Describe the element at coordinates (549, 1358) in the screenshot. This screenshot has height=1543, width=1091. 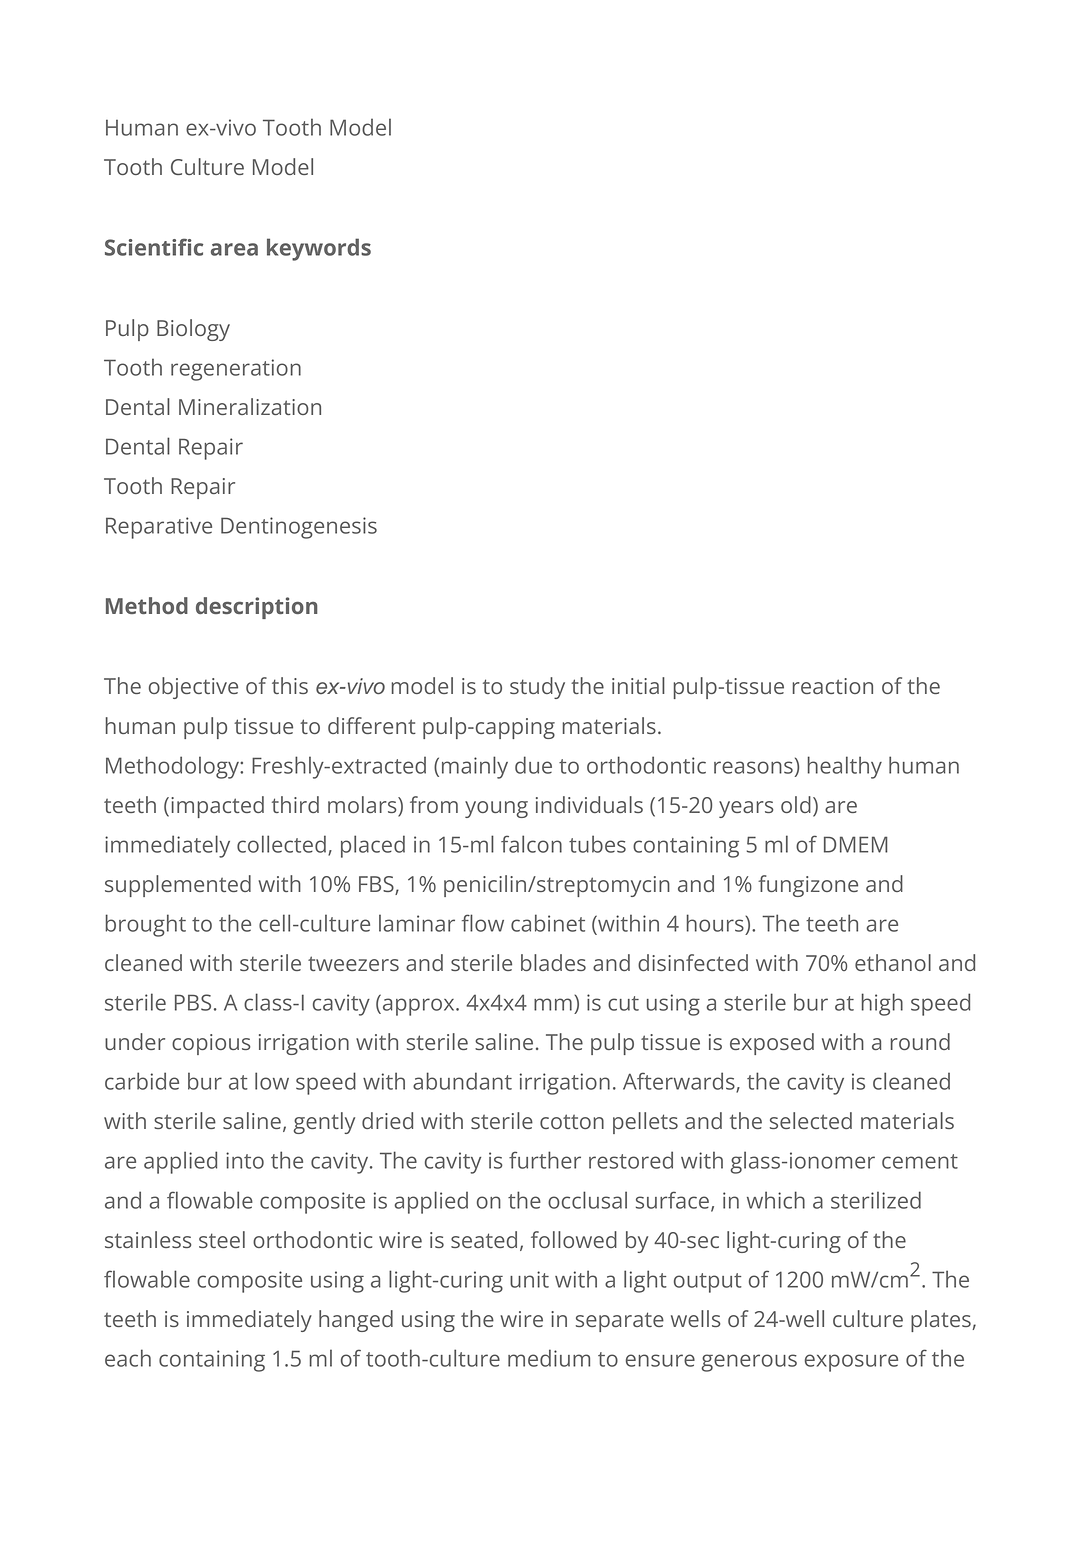
I see `medium` at that location.
